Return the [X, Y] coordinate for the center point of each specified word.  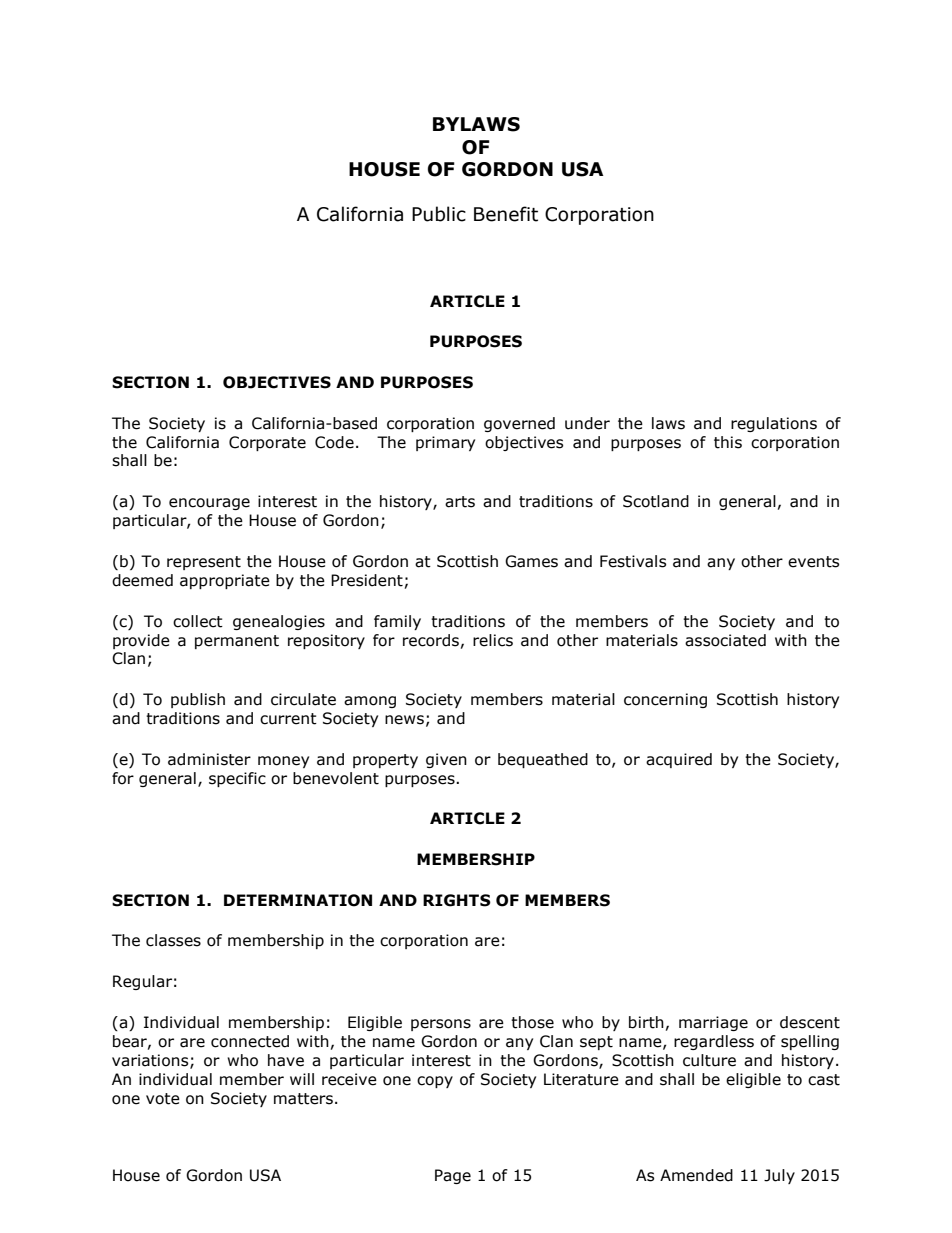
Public [439, 214]
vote [163, 1099]
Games [531, 561]
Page [453, 1176]
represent [204, 563]
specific [237, 779]
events [813, 562]
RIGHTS [457, 900]
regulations [774, 424]
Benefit [506, 214]
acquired [679, 760]
